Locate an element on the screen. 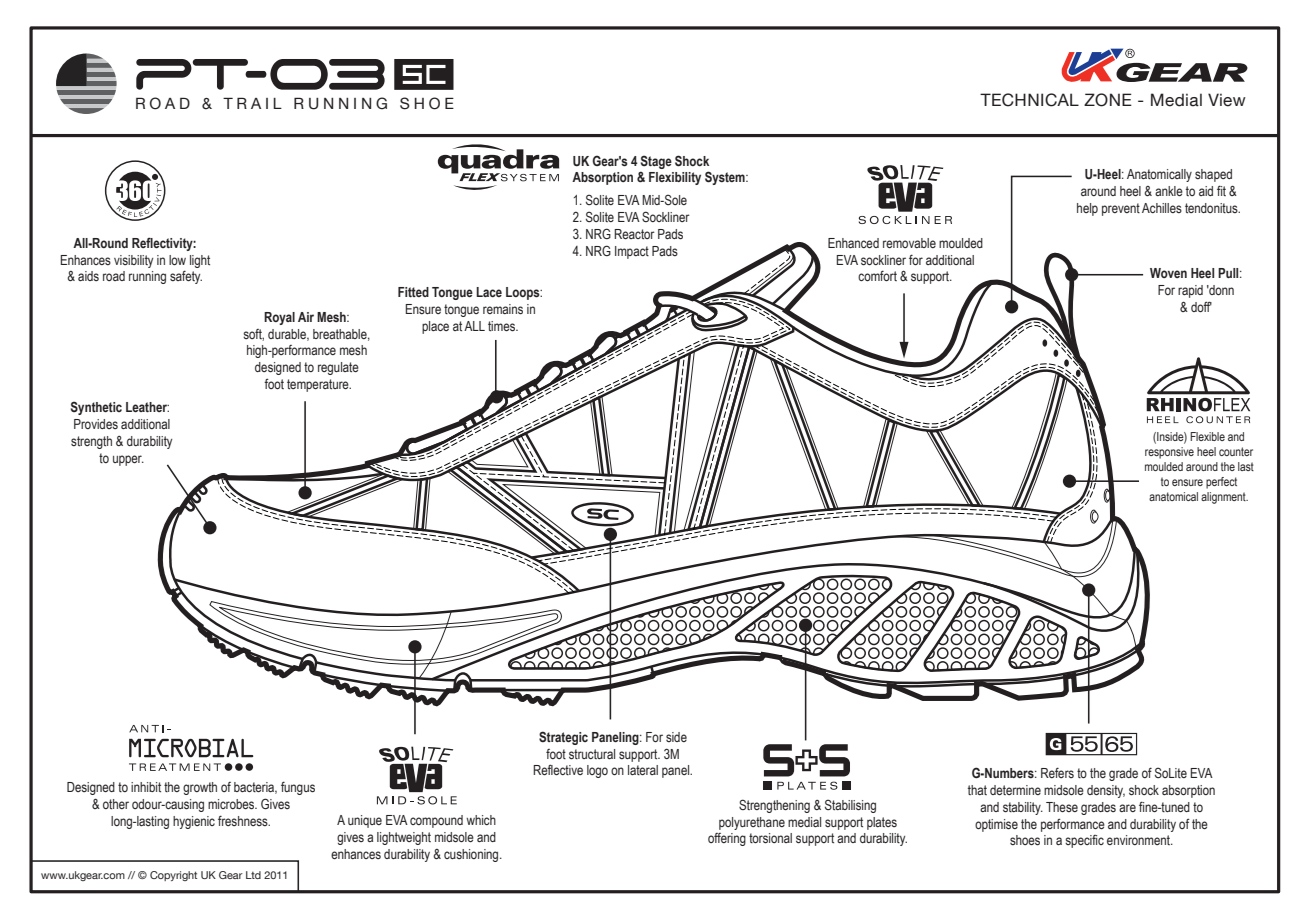 This screenshot has width=1308, height=924. upper is located at coordinates (128, 460).
